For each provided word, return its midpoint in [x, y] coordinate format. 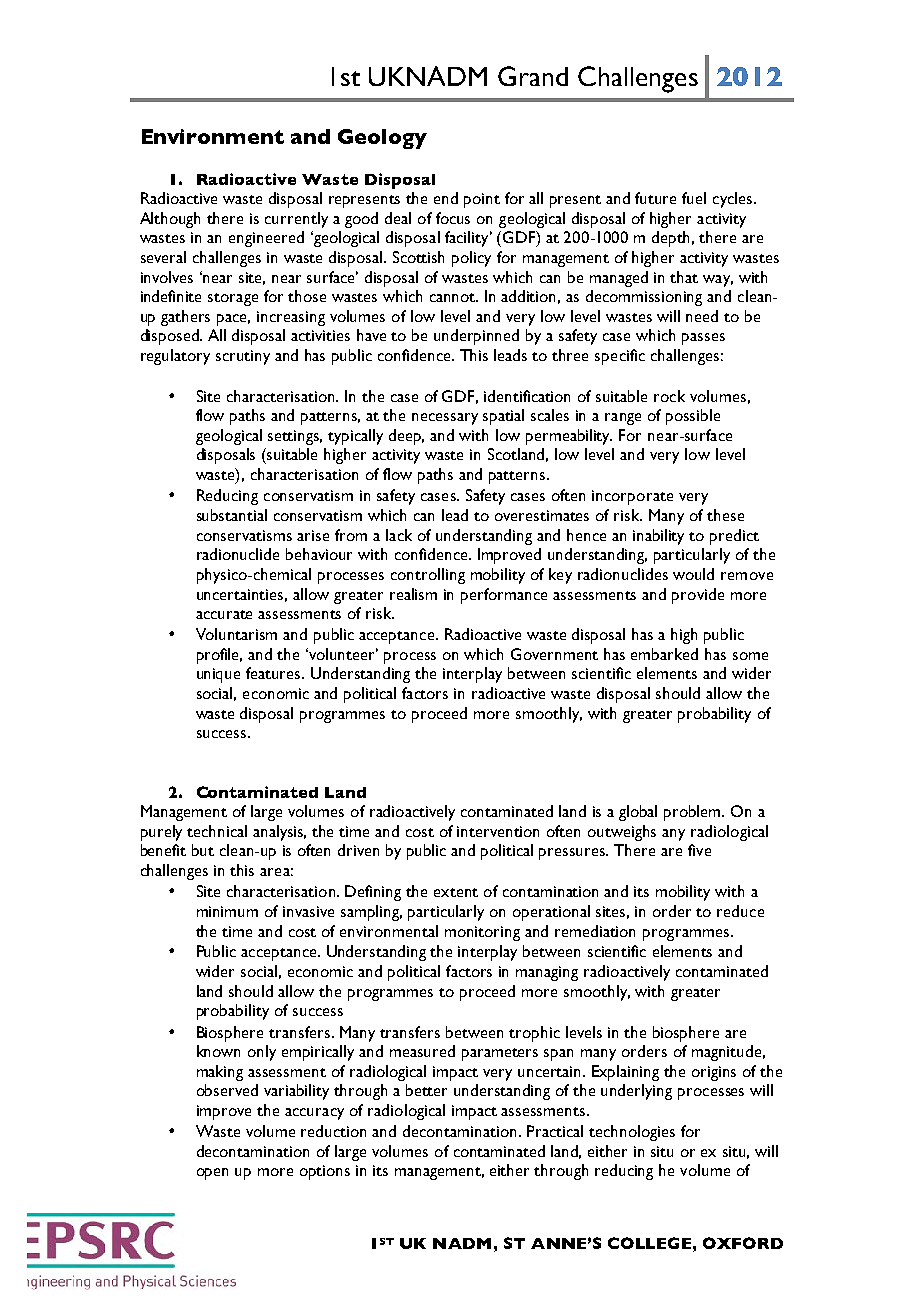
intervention [498, 831]
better [426, 1090]
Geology [382, 139]
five [699, 850]
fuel [694, 198]
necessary [445, 419]
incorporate [632, 497]
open [212, 1174]
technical [217, 831]
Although [170, 220]
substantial [232, 515]
